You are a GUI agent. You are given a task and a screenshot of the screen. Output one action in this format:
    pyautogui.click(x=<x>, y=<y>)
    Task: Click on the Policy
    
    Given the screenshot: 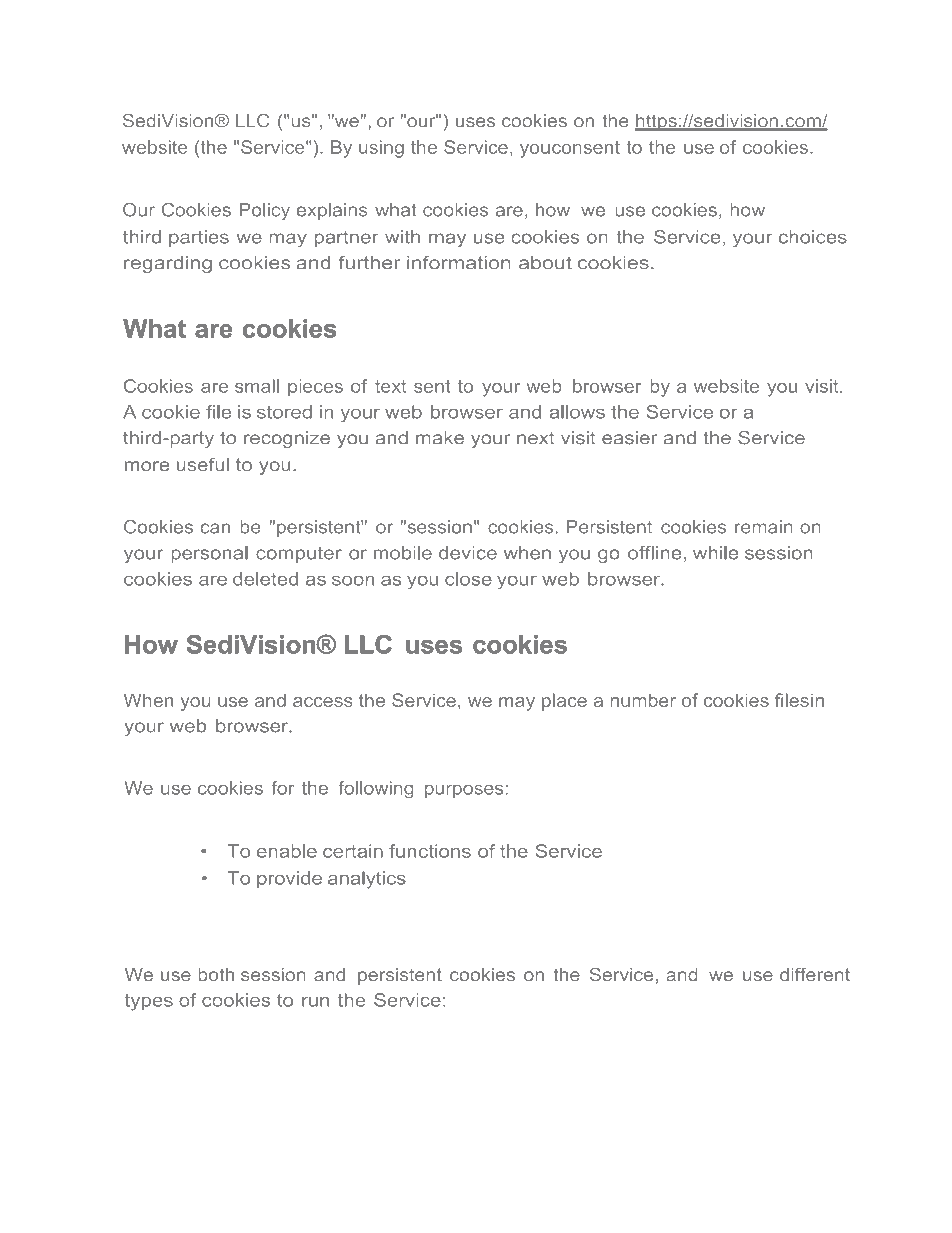 What is the action you would take?
    pyautogui.click(x=265, y=211)
